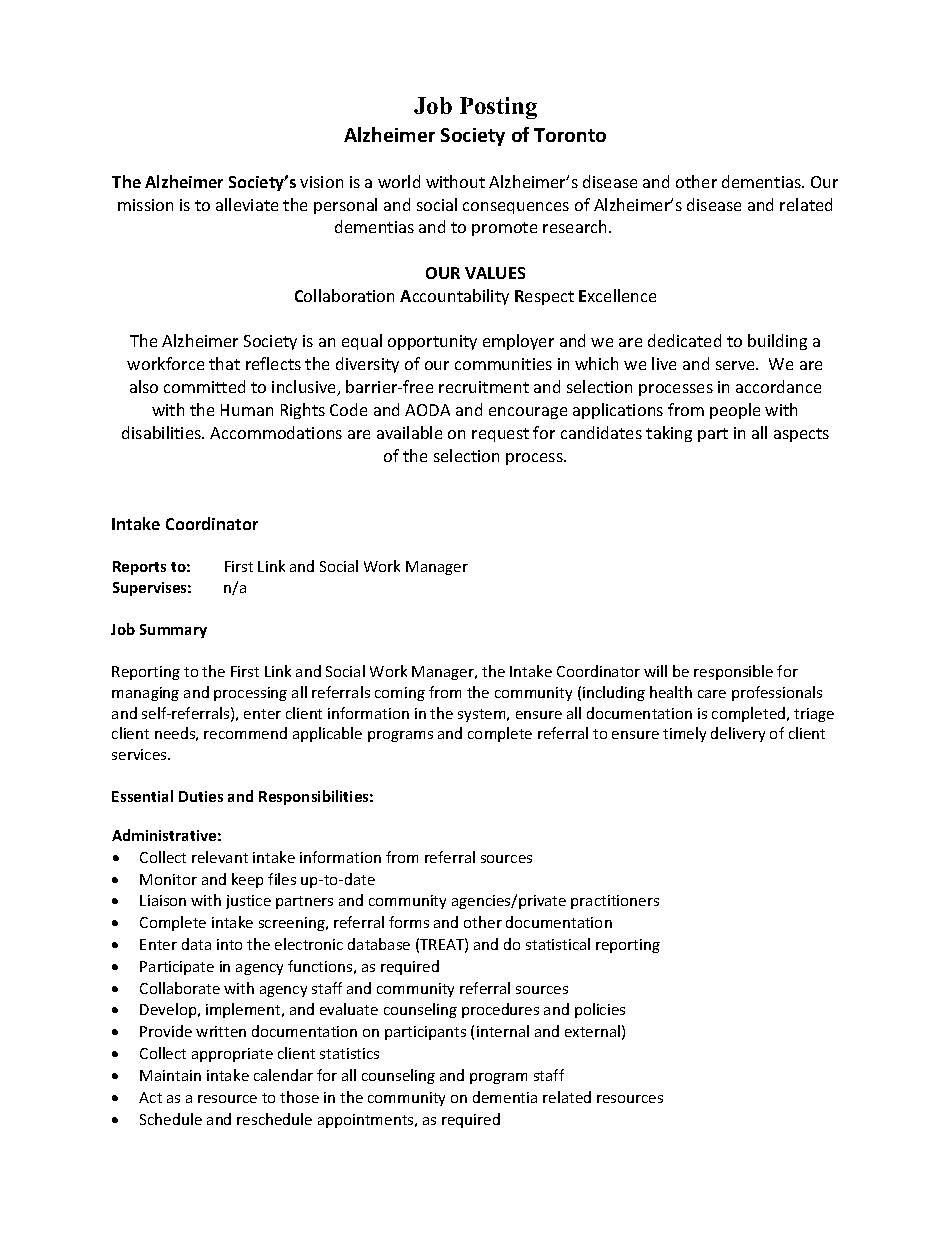  Describe the element at coordinates (503, 1031) in the screenshot. I see `internal` at that location.
